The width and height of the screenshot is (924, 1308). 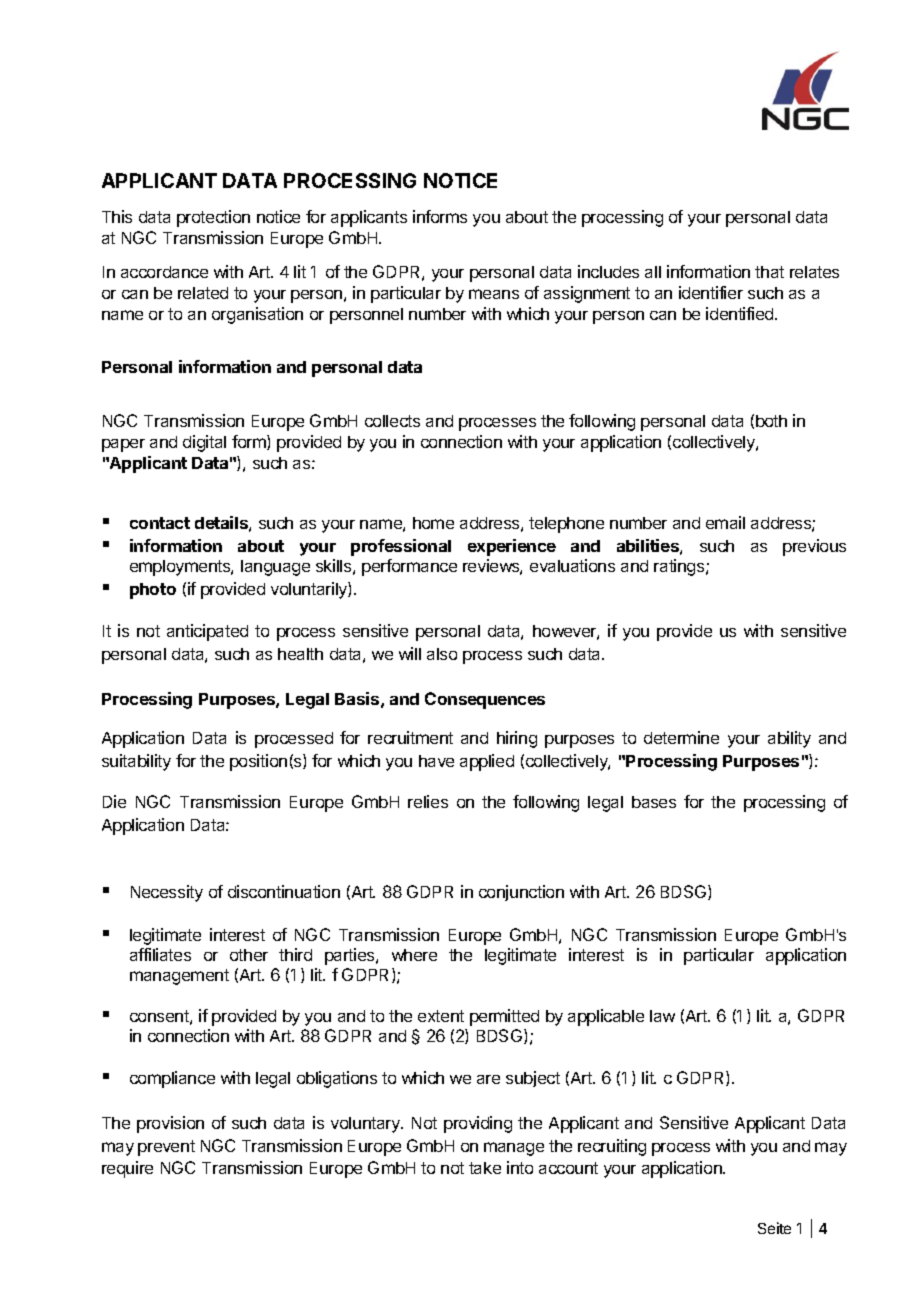 What do you see at coordinates (213, 218) in the screenshot?
I see `protection` at bounding box center [213, 218].
